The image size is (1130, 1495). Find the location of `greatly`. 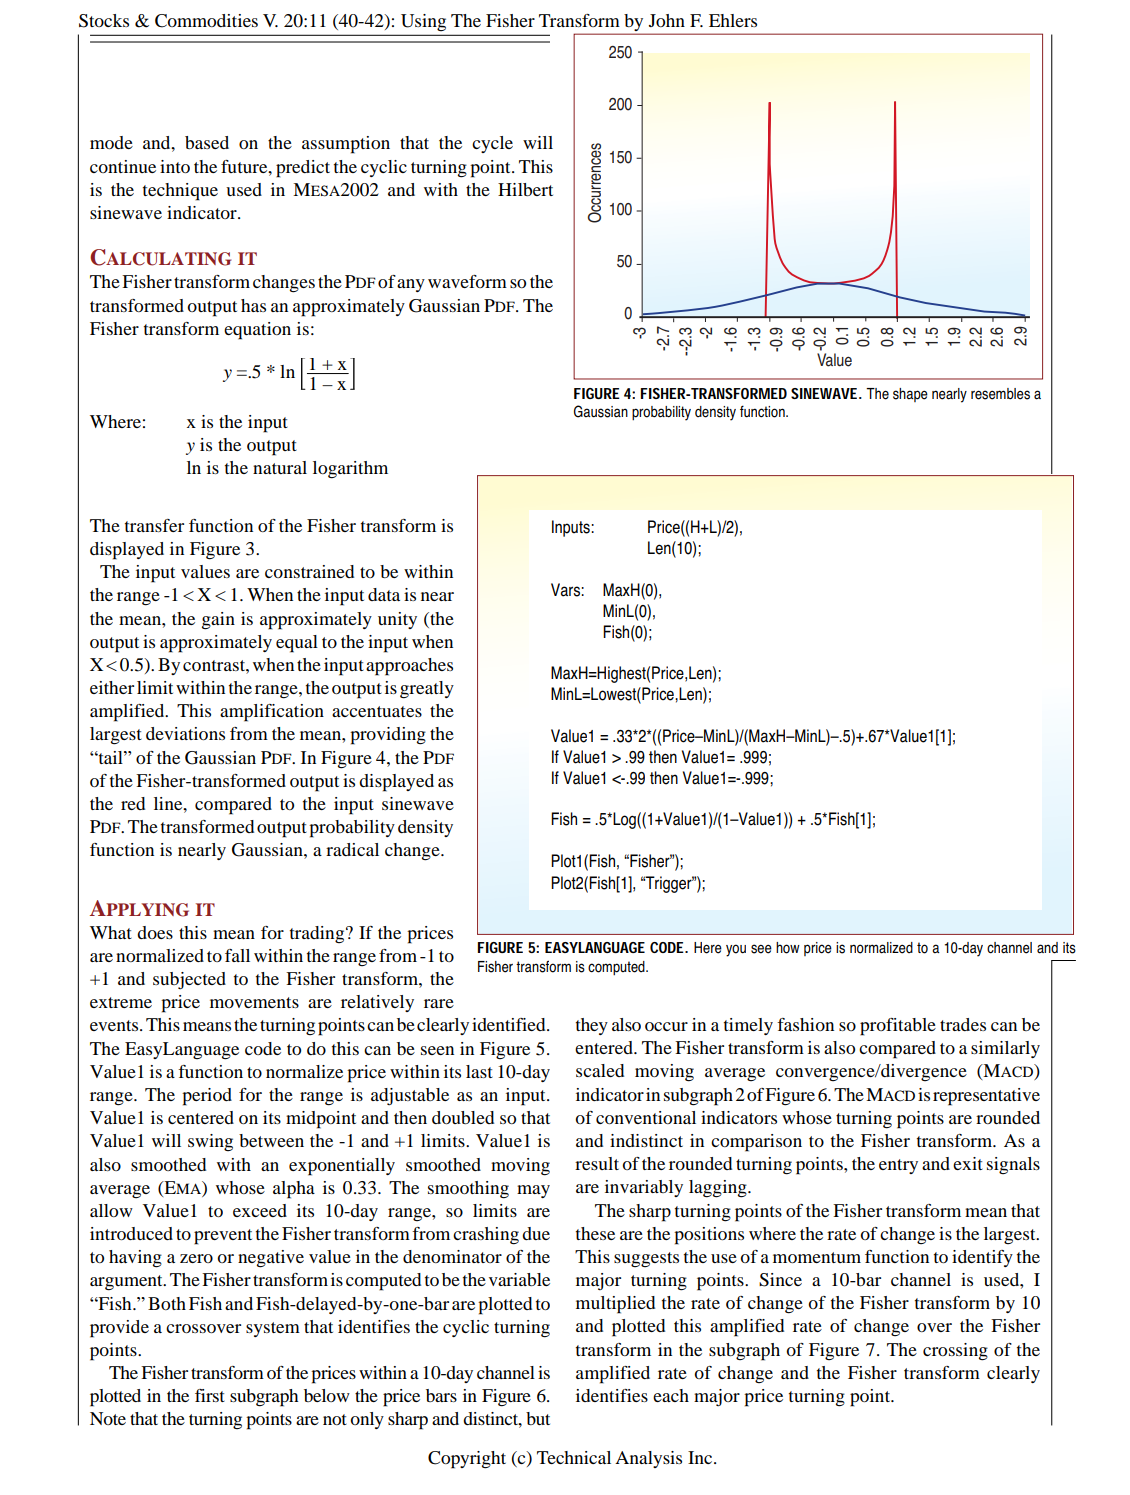

greatly is located at coordinates (427, 690).
